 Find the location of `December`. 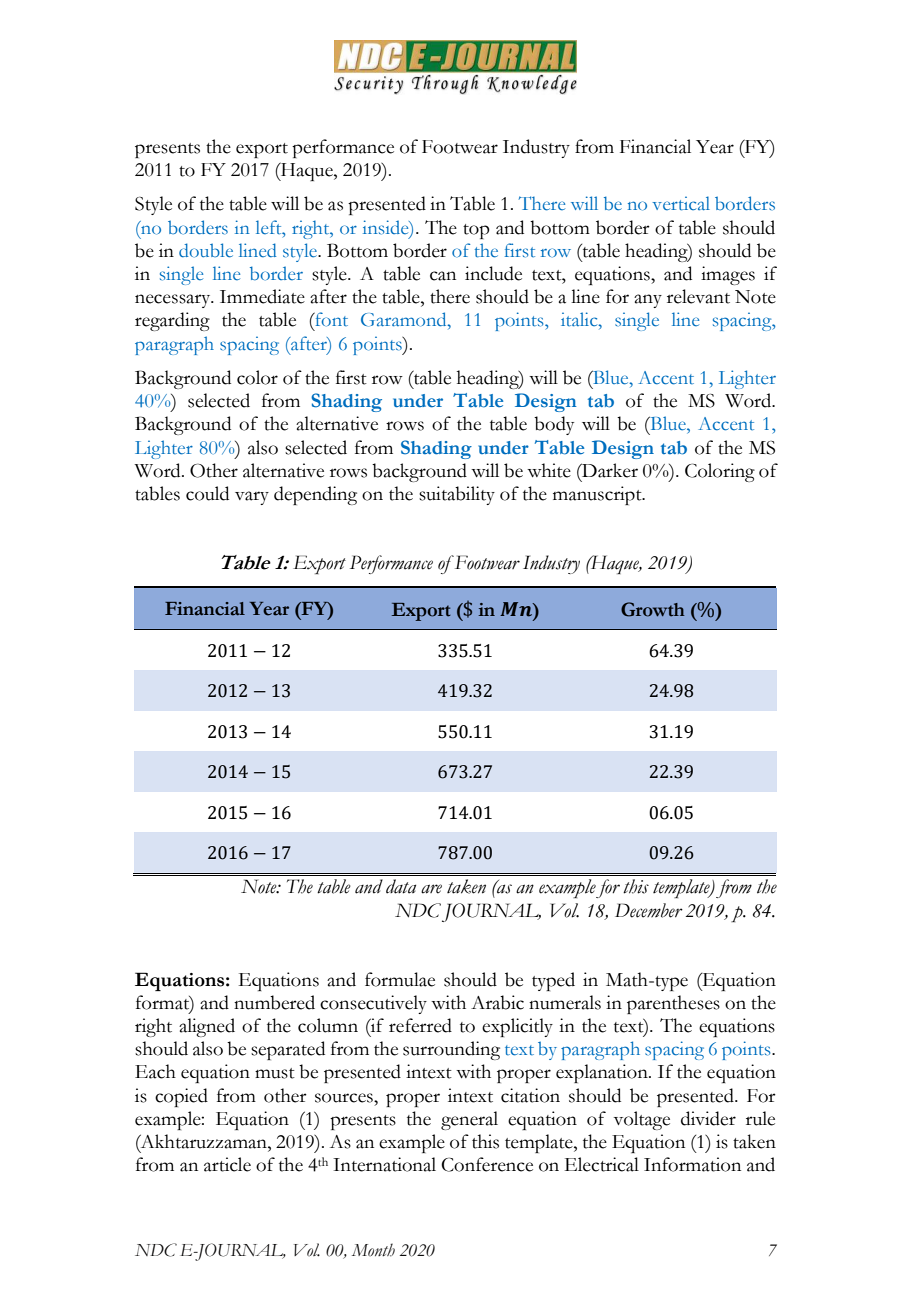

December is located at coordinates (649, 910).
